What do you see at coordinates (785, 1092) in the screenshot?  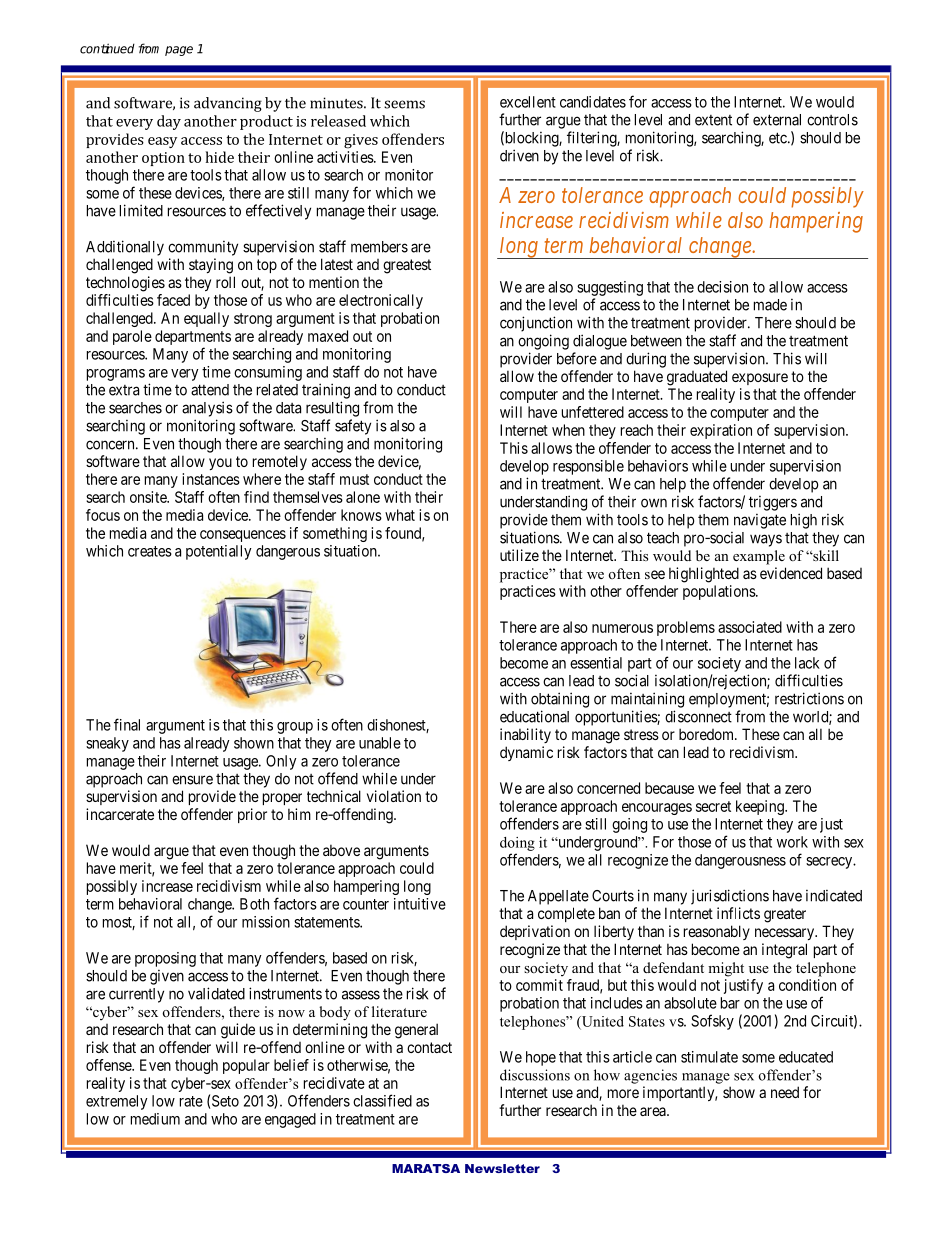 I see `need` at bounding box center [785, 1092].
